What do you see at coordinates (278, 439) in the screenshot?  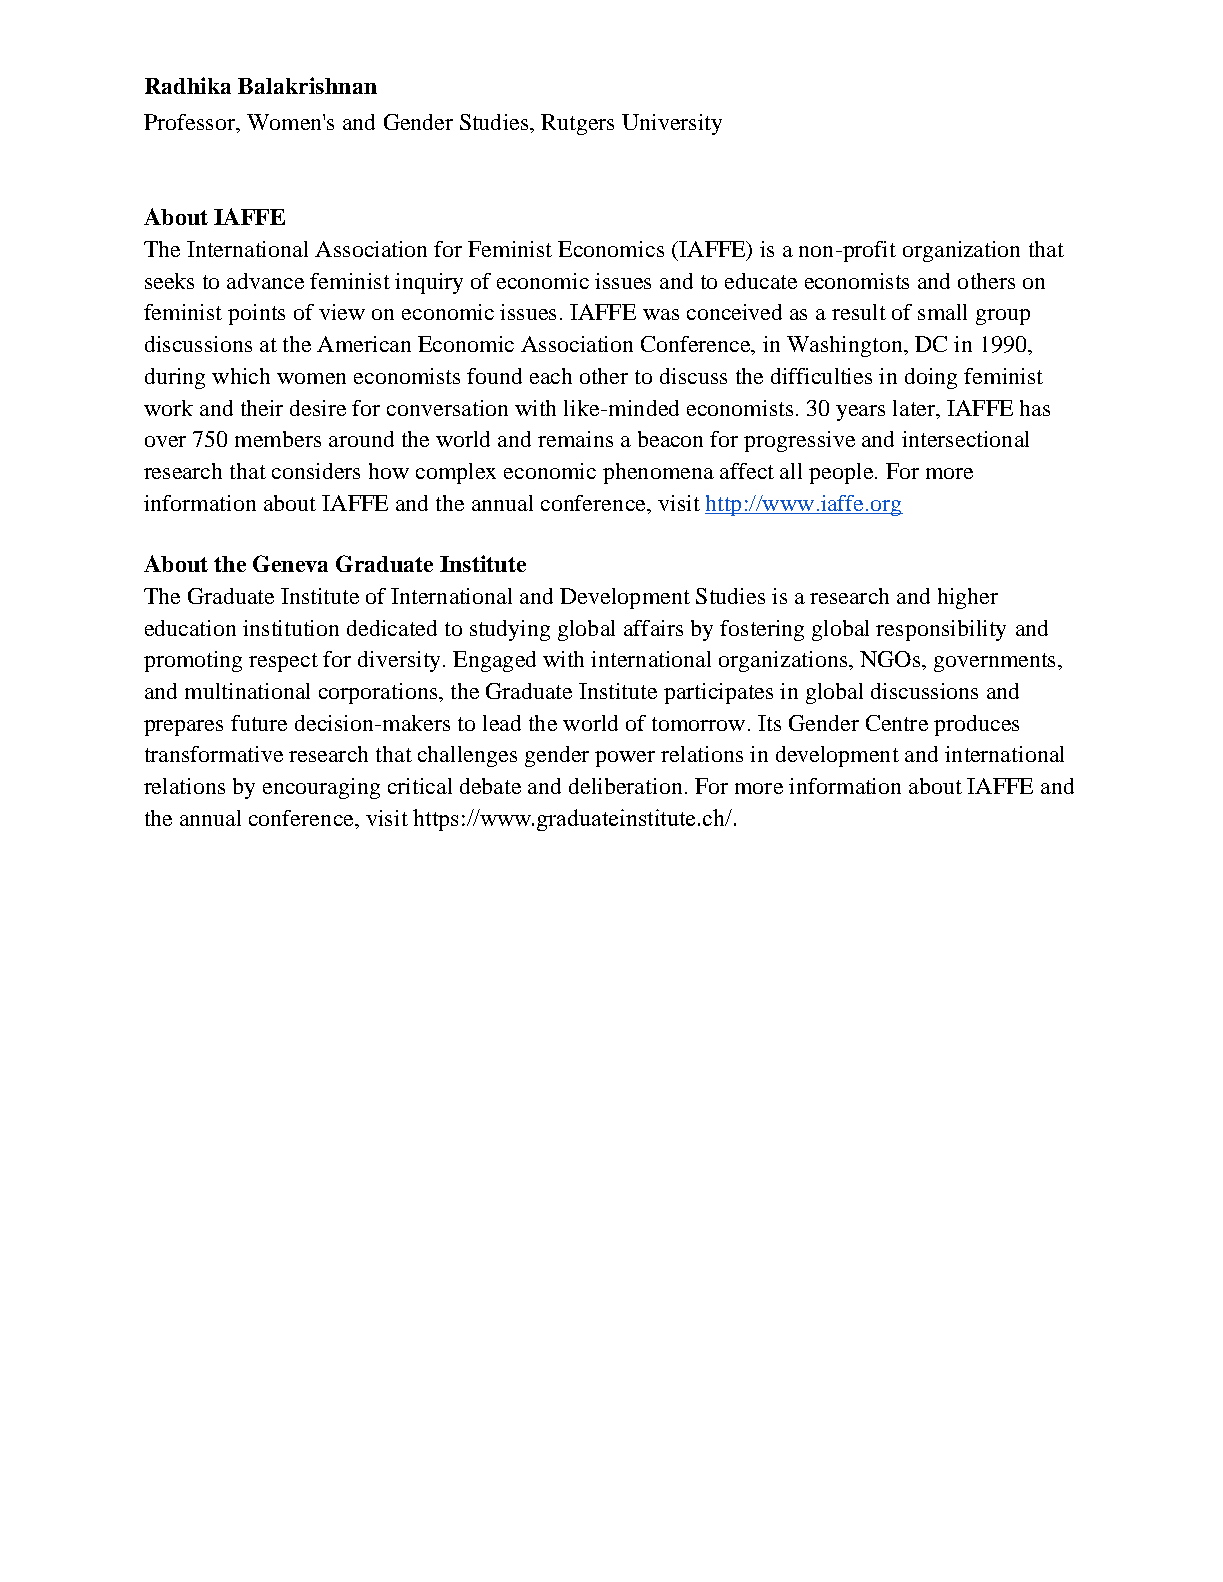 I see `members` at bounding box center [278, 439].
